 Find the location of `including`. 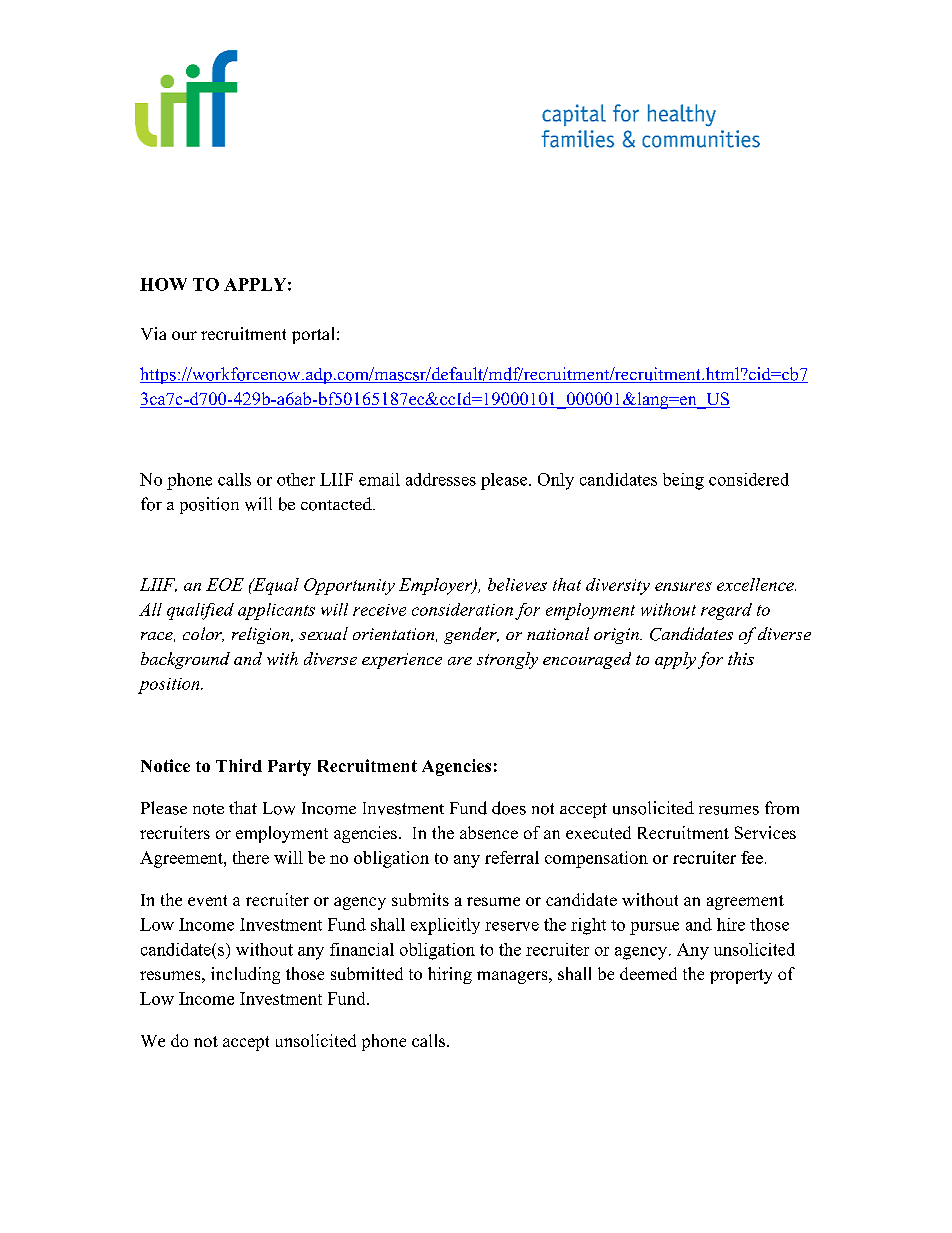

including is located at coordinates (245, 975).
